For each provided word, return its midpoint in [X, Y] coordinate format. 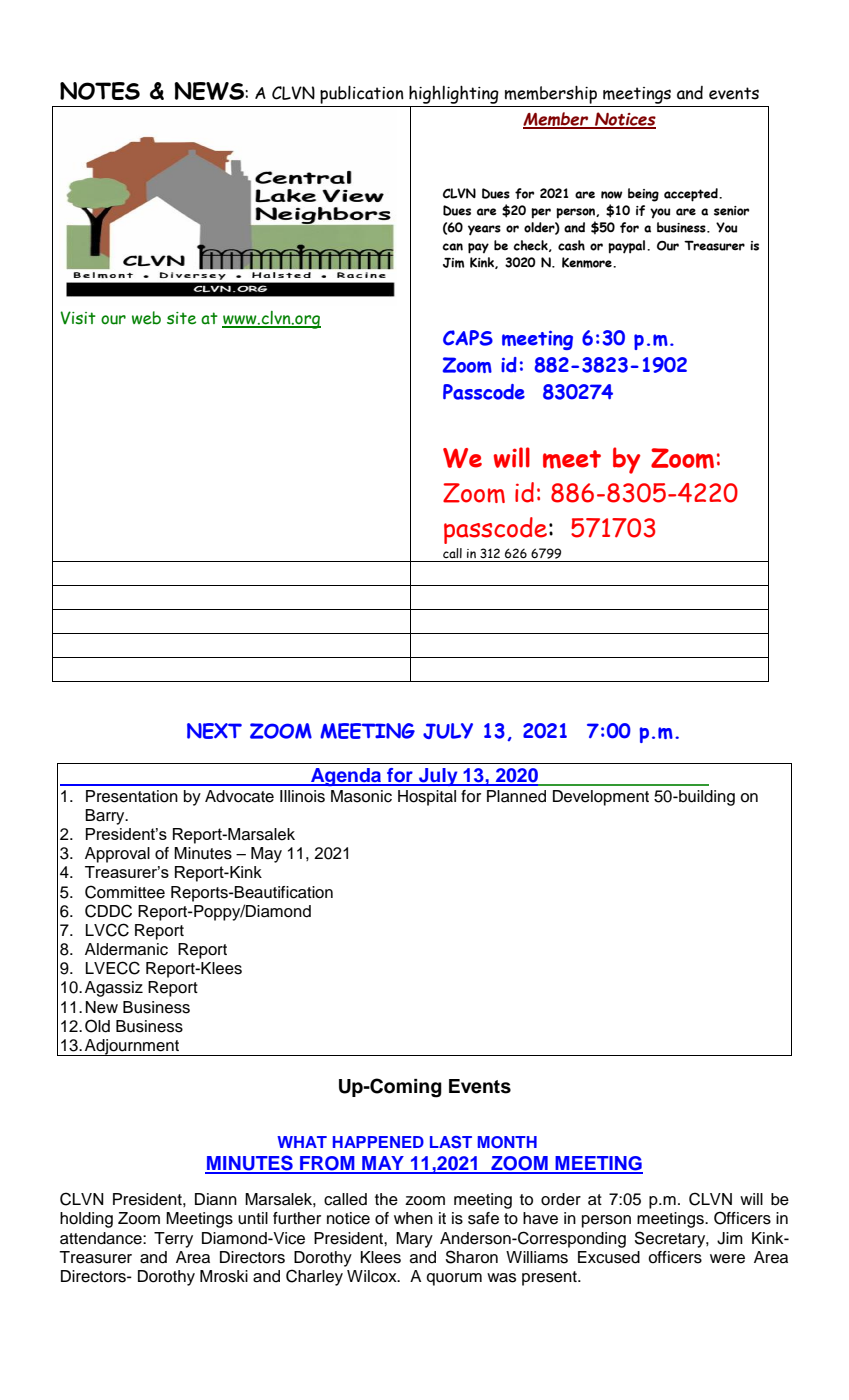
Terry [173, 1240]
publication [362, 96]
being [643, 195]
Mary [414, 1240]
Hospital [427, 798]
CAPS [468, 338]
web [146, 318]
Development [601, 798]
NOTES [100, 91]
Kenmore [588, 262]
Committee [125, 892]
